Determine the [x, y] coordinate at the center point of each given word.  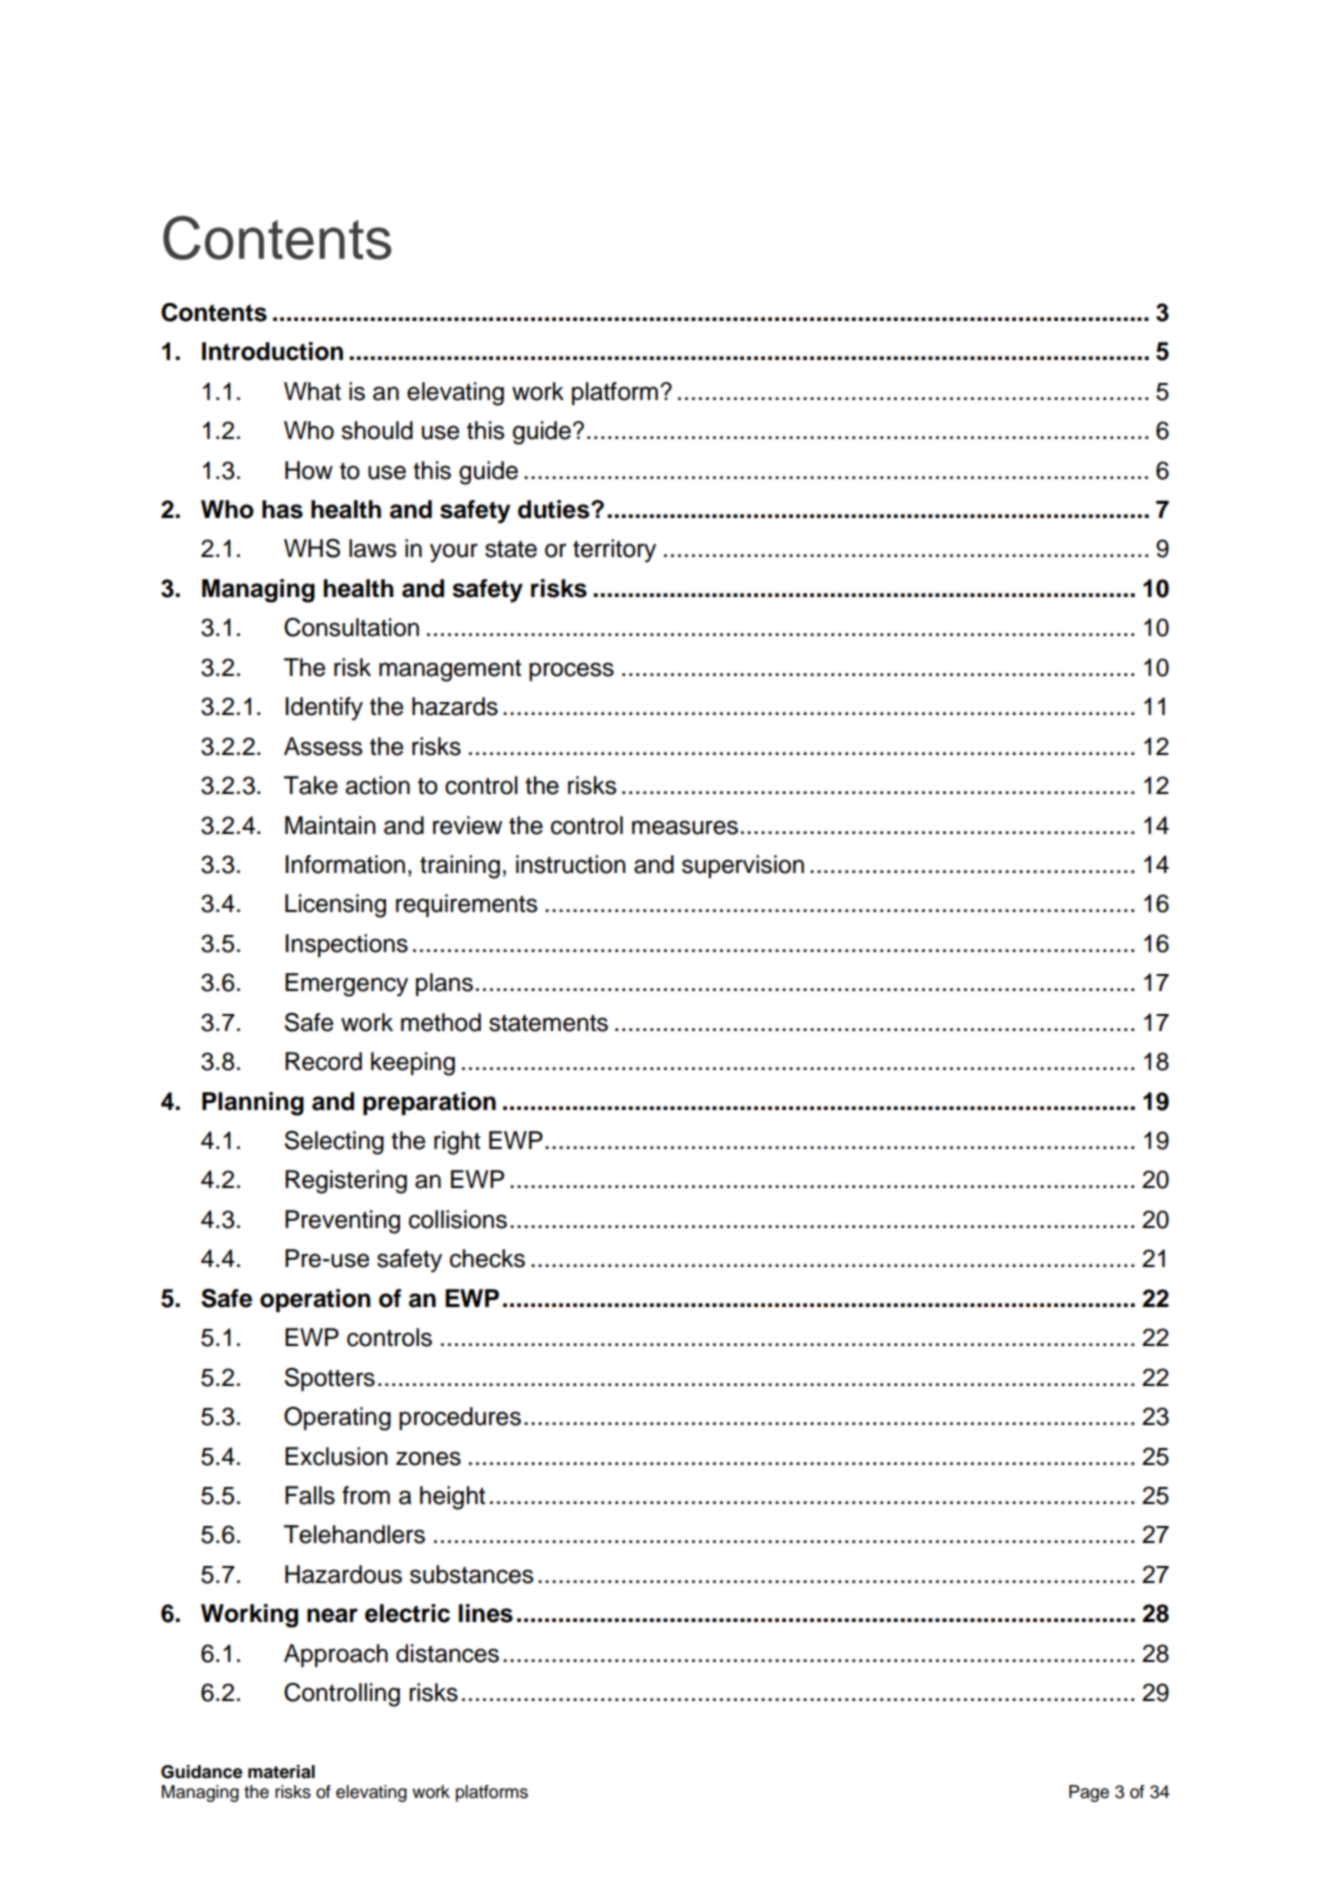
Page [1089, 1793]
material [281, 1772]
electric [407, 1613]
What [312, 391]
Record [323, 1061]
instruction [571, 864]
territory [614, 551]
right [457, 1143]
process [571, 671]
